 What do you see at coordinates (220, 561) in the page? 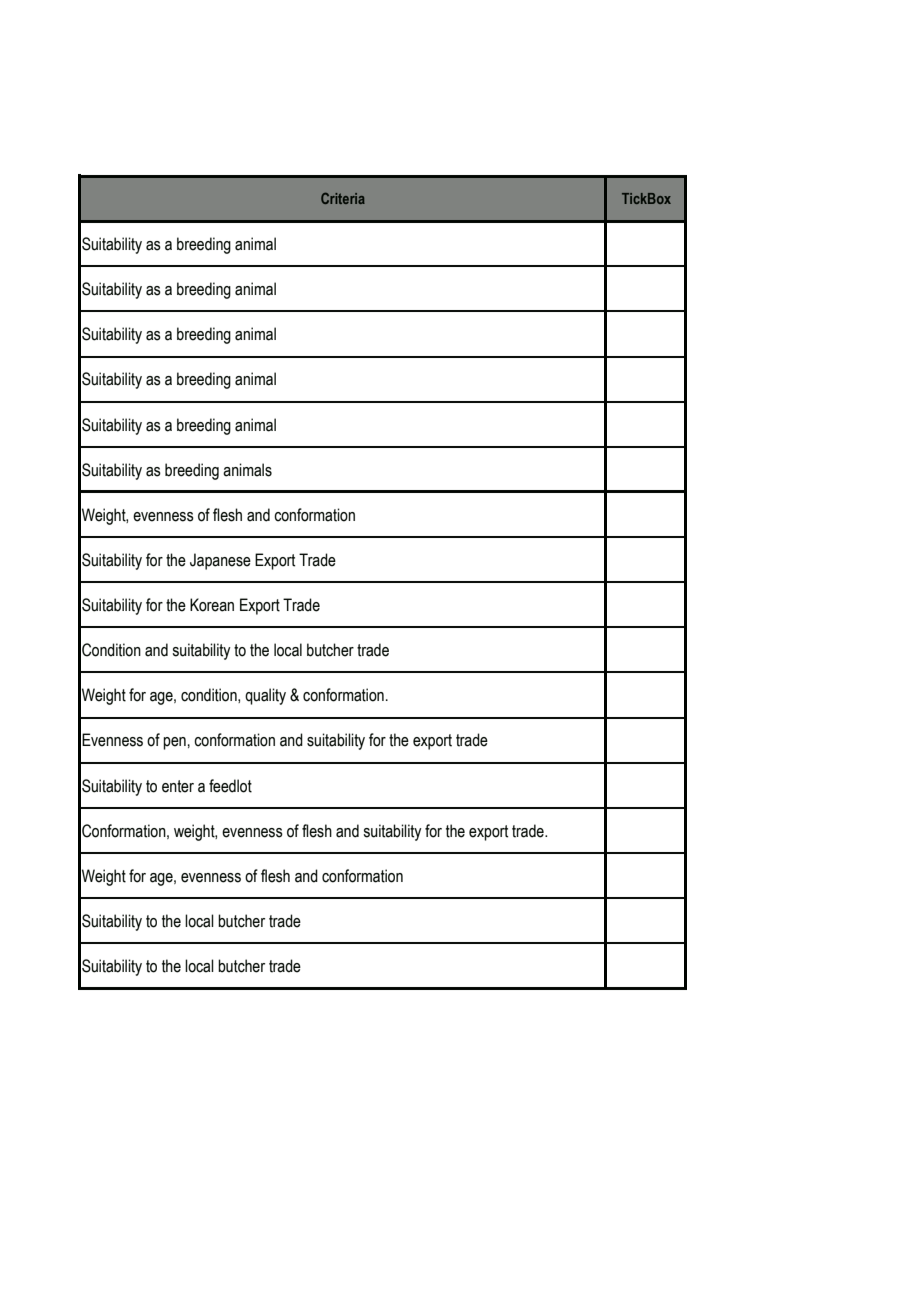
I see `Japanese` at bounding box center [220, 561].
